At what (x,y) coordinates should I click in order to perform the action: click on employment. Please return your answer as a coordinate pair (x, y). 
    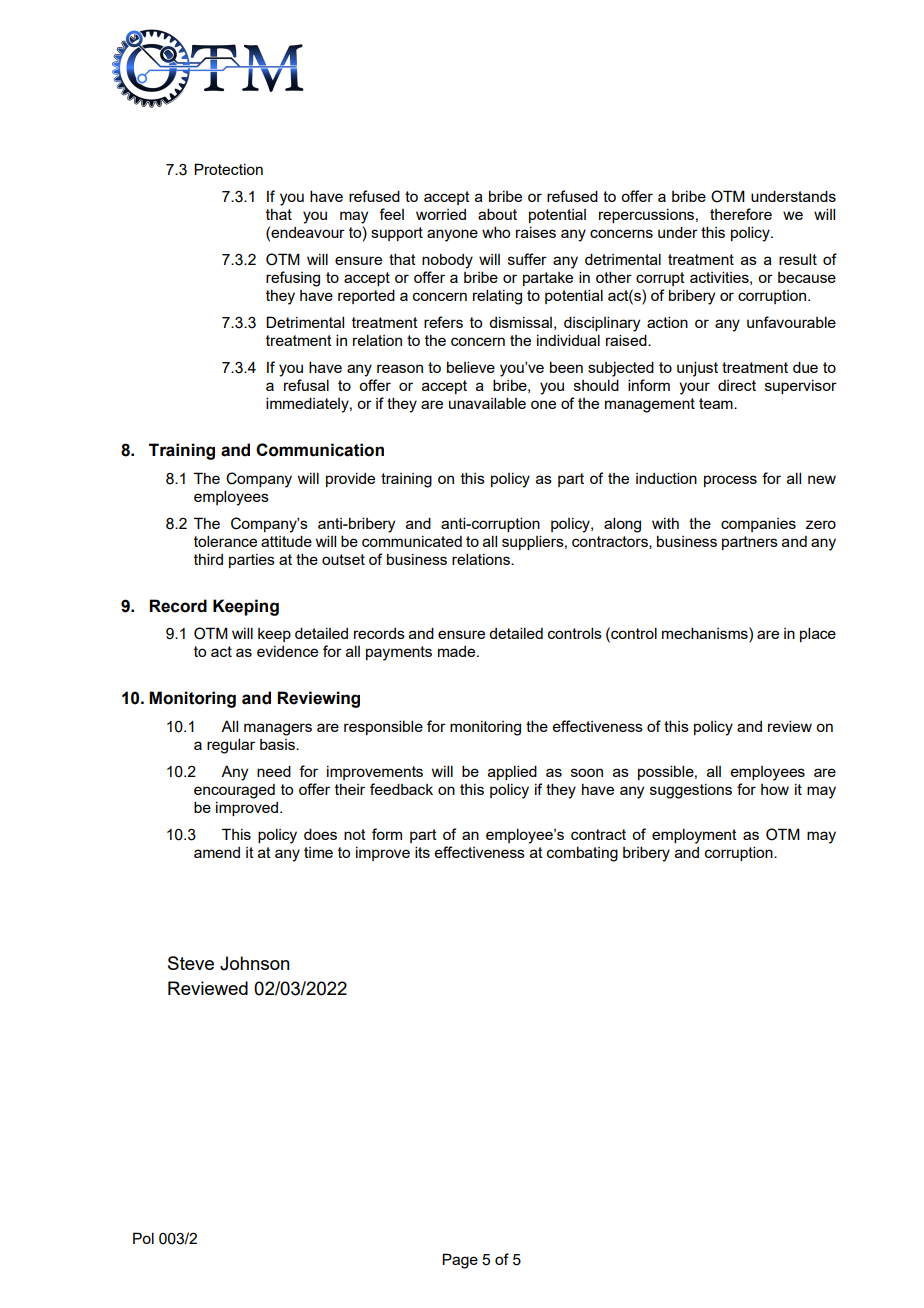
    Looking at the image, I should click on (694, 836).
